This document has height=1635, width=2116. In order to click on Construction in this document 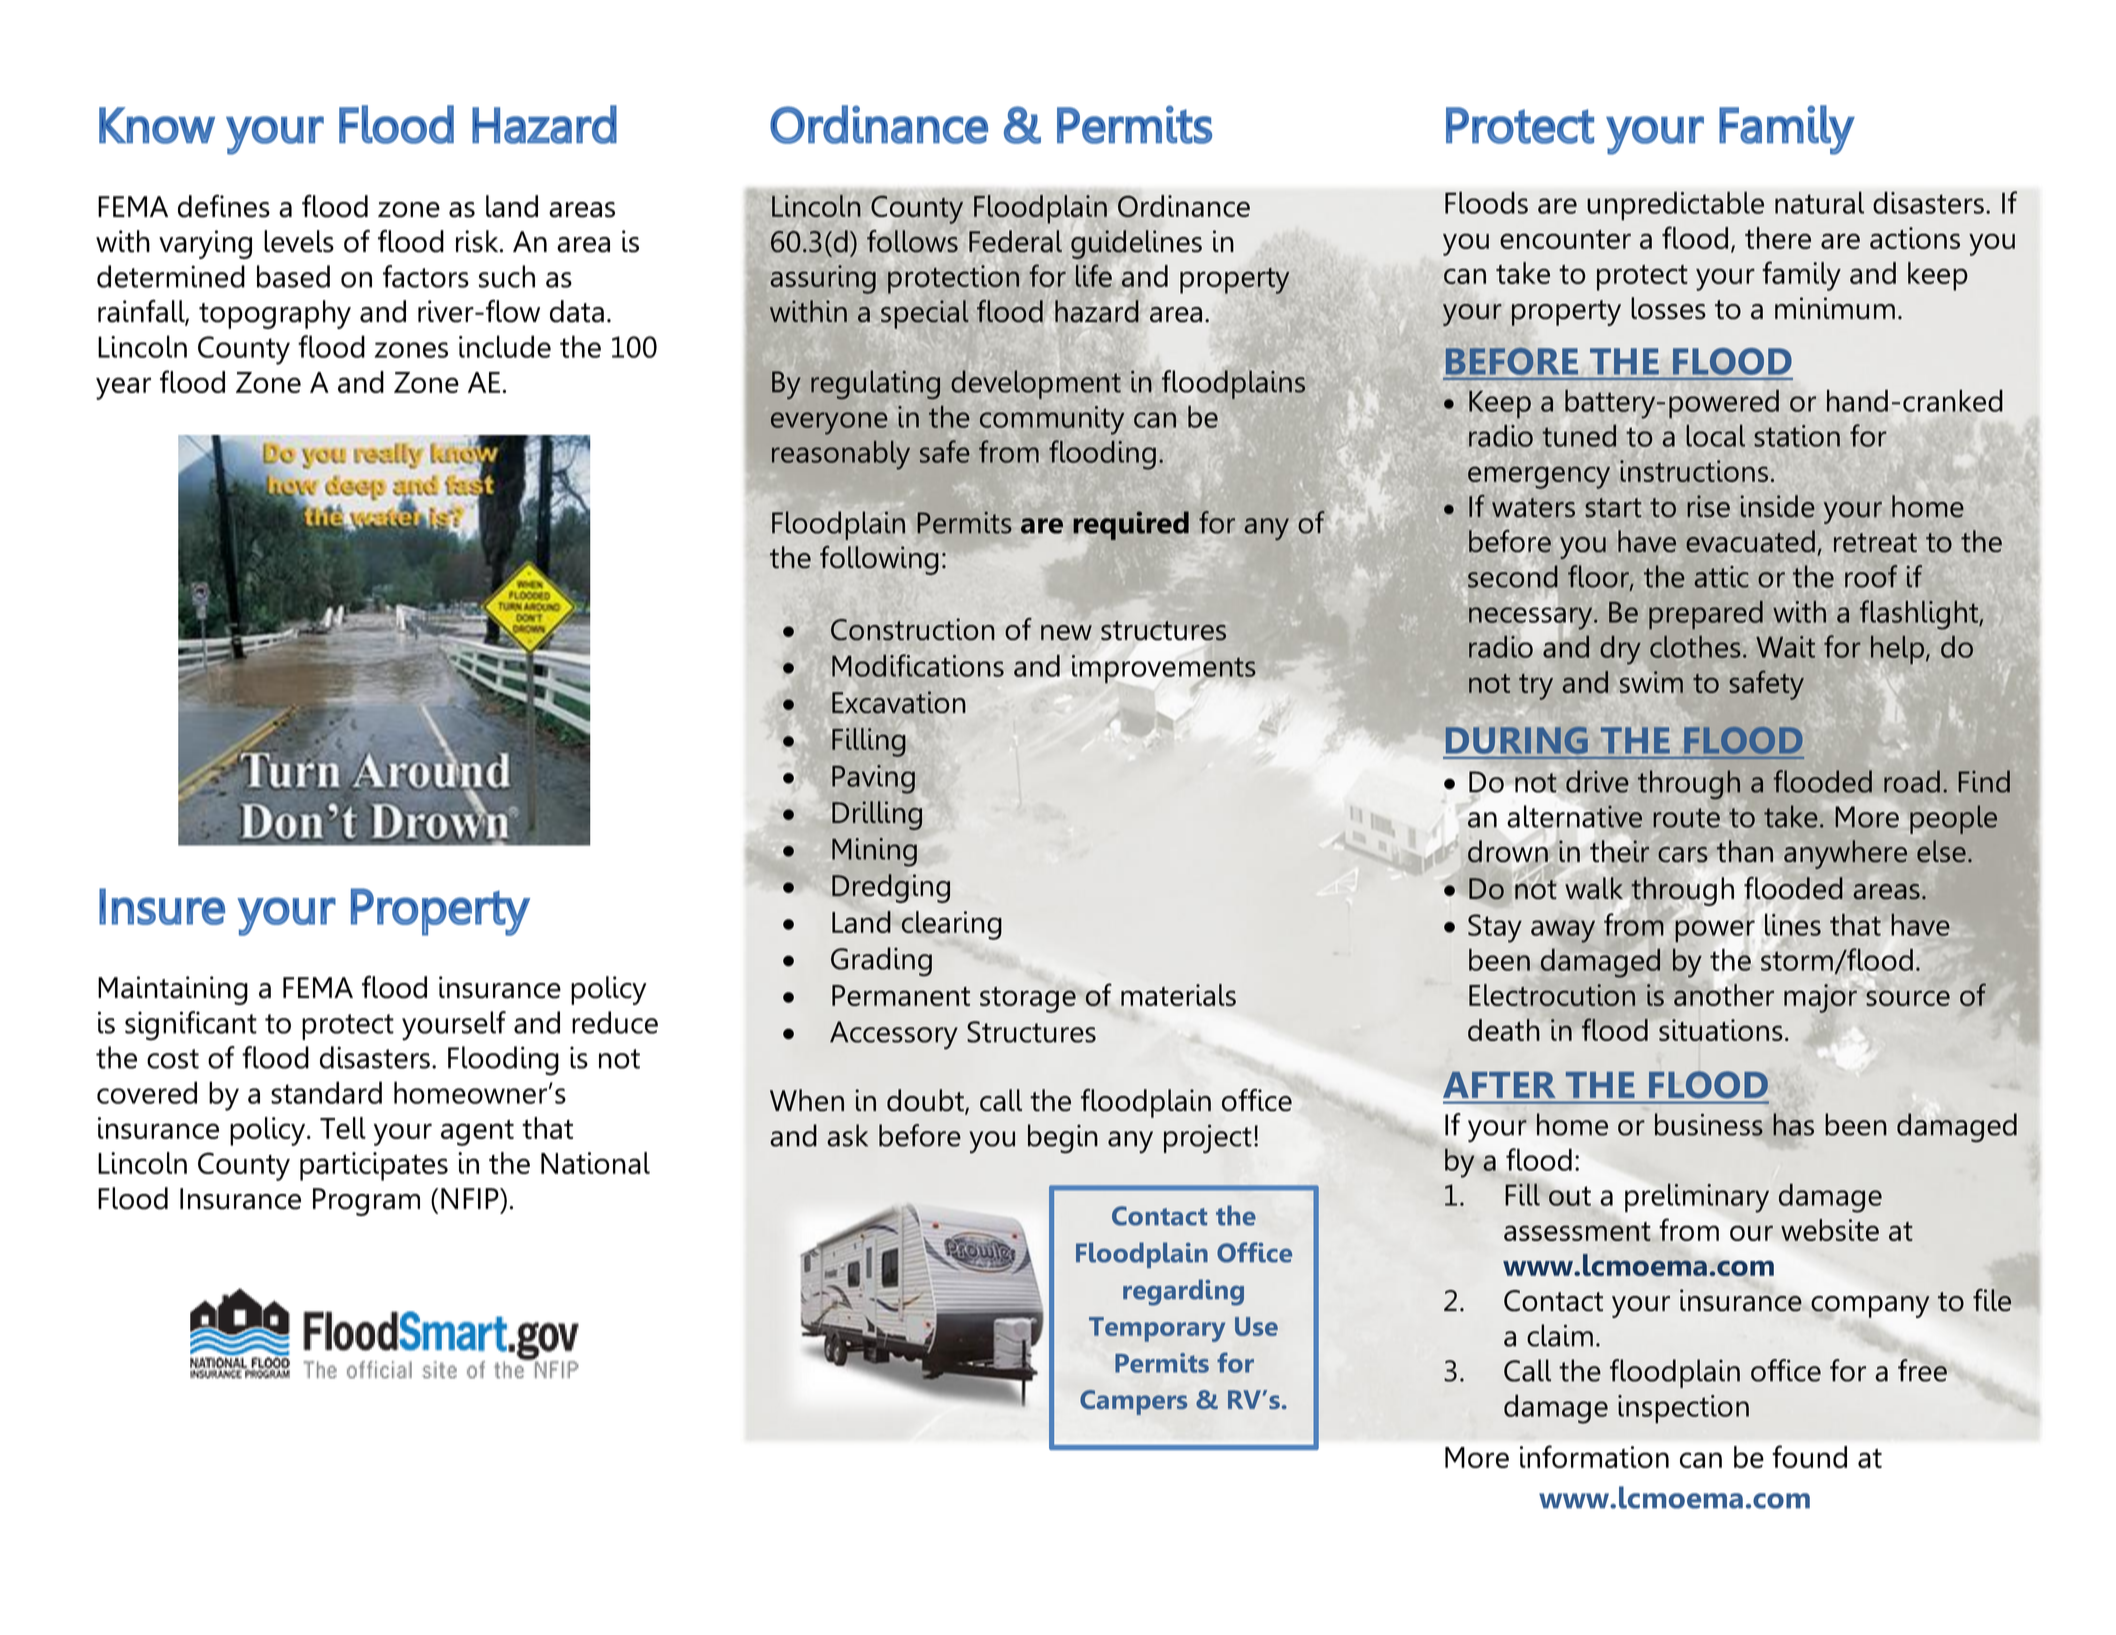, I will do `click(913, 629)`.
